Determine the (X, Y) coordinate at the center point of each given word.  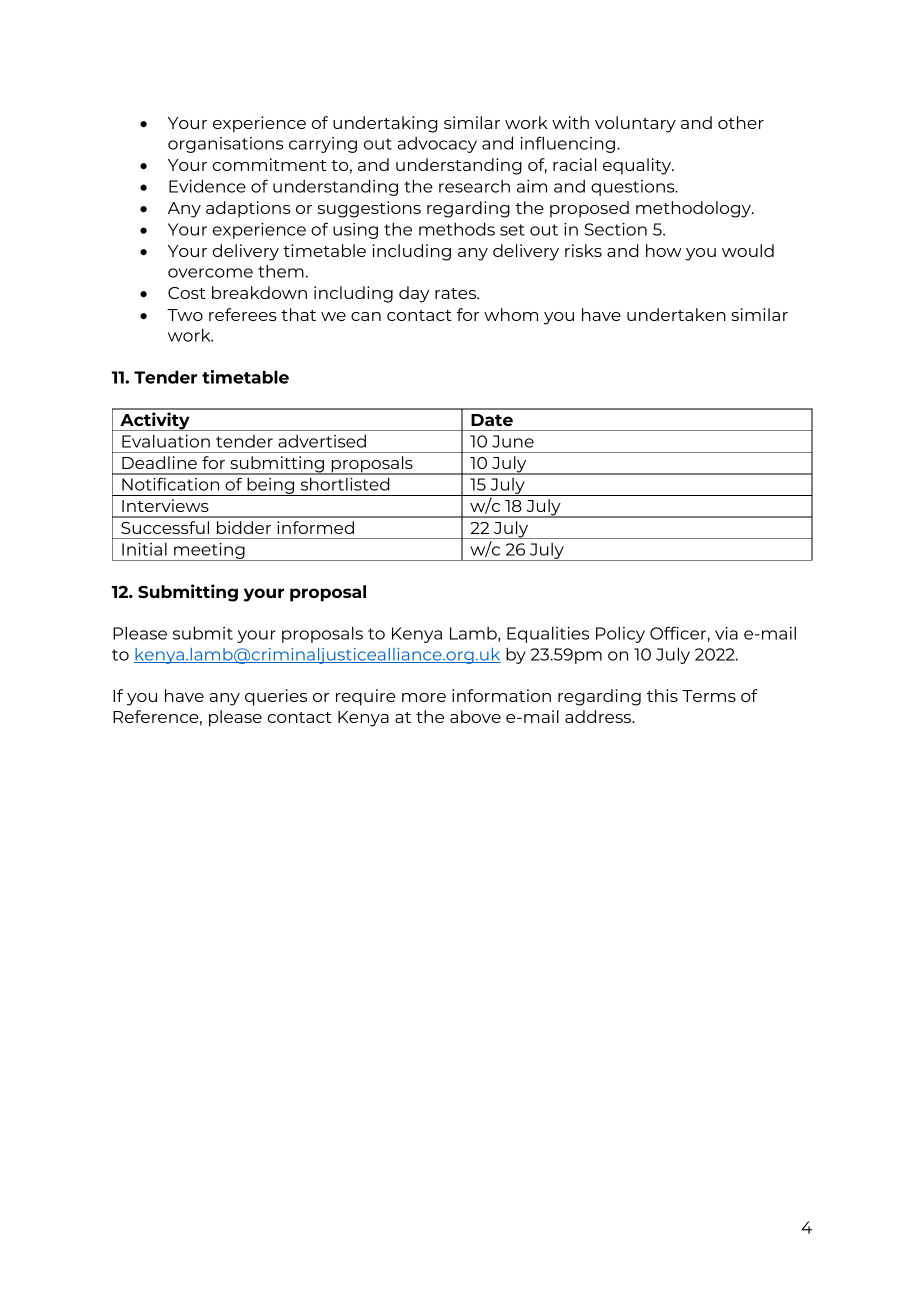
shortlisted (345, 484)
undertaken (676, 314)
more (424, 697)
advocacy (437, 145)
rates (457, 293)
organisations (225, 145)
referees (243, 314)
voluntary (635, 124)
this (662, 695)
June (513, 441)
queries (276, 697)
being (271, 486)
